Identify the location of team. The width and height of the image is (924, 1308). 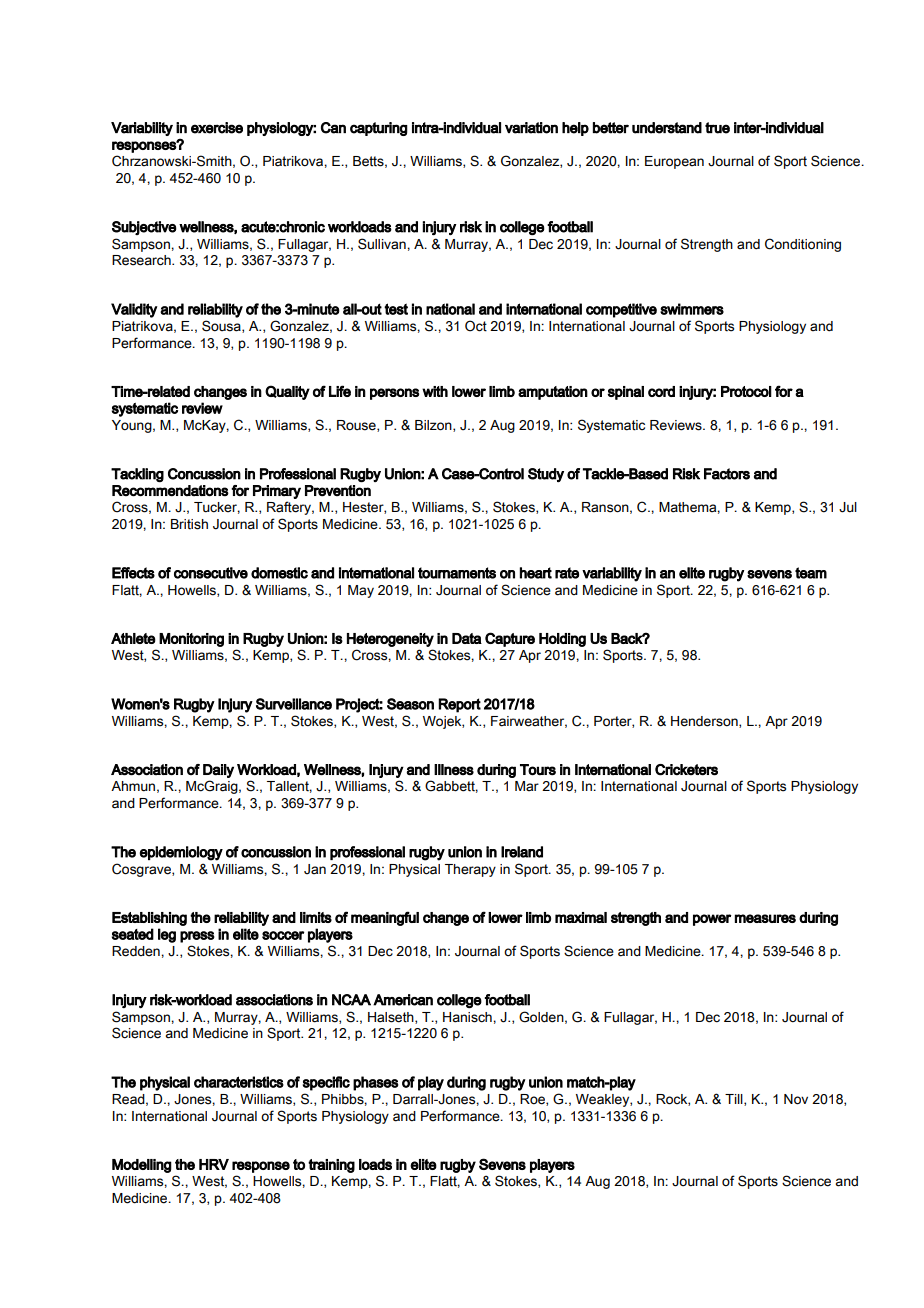
(811, 573).
